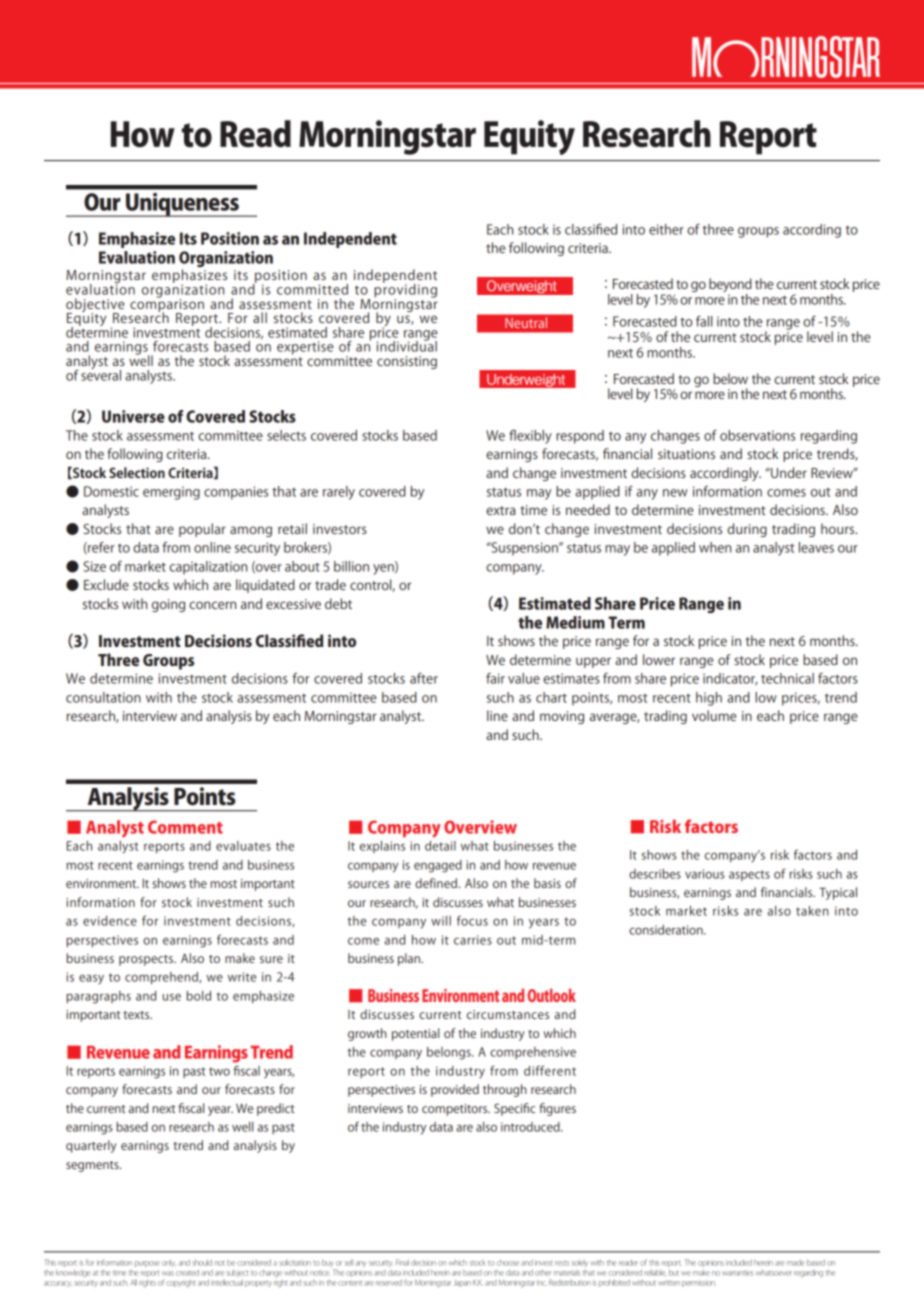 This screenshot has width=924, height=1308. Describe the element at coordinates (103, 697) in the screenshot. I see `consultation` at that location.
